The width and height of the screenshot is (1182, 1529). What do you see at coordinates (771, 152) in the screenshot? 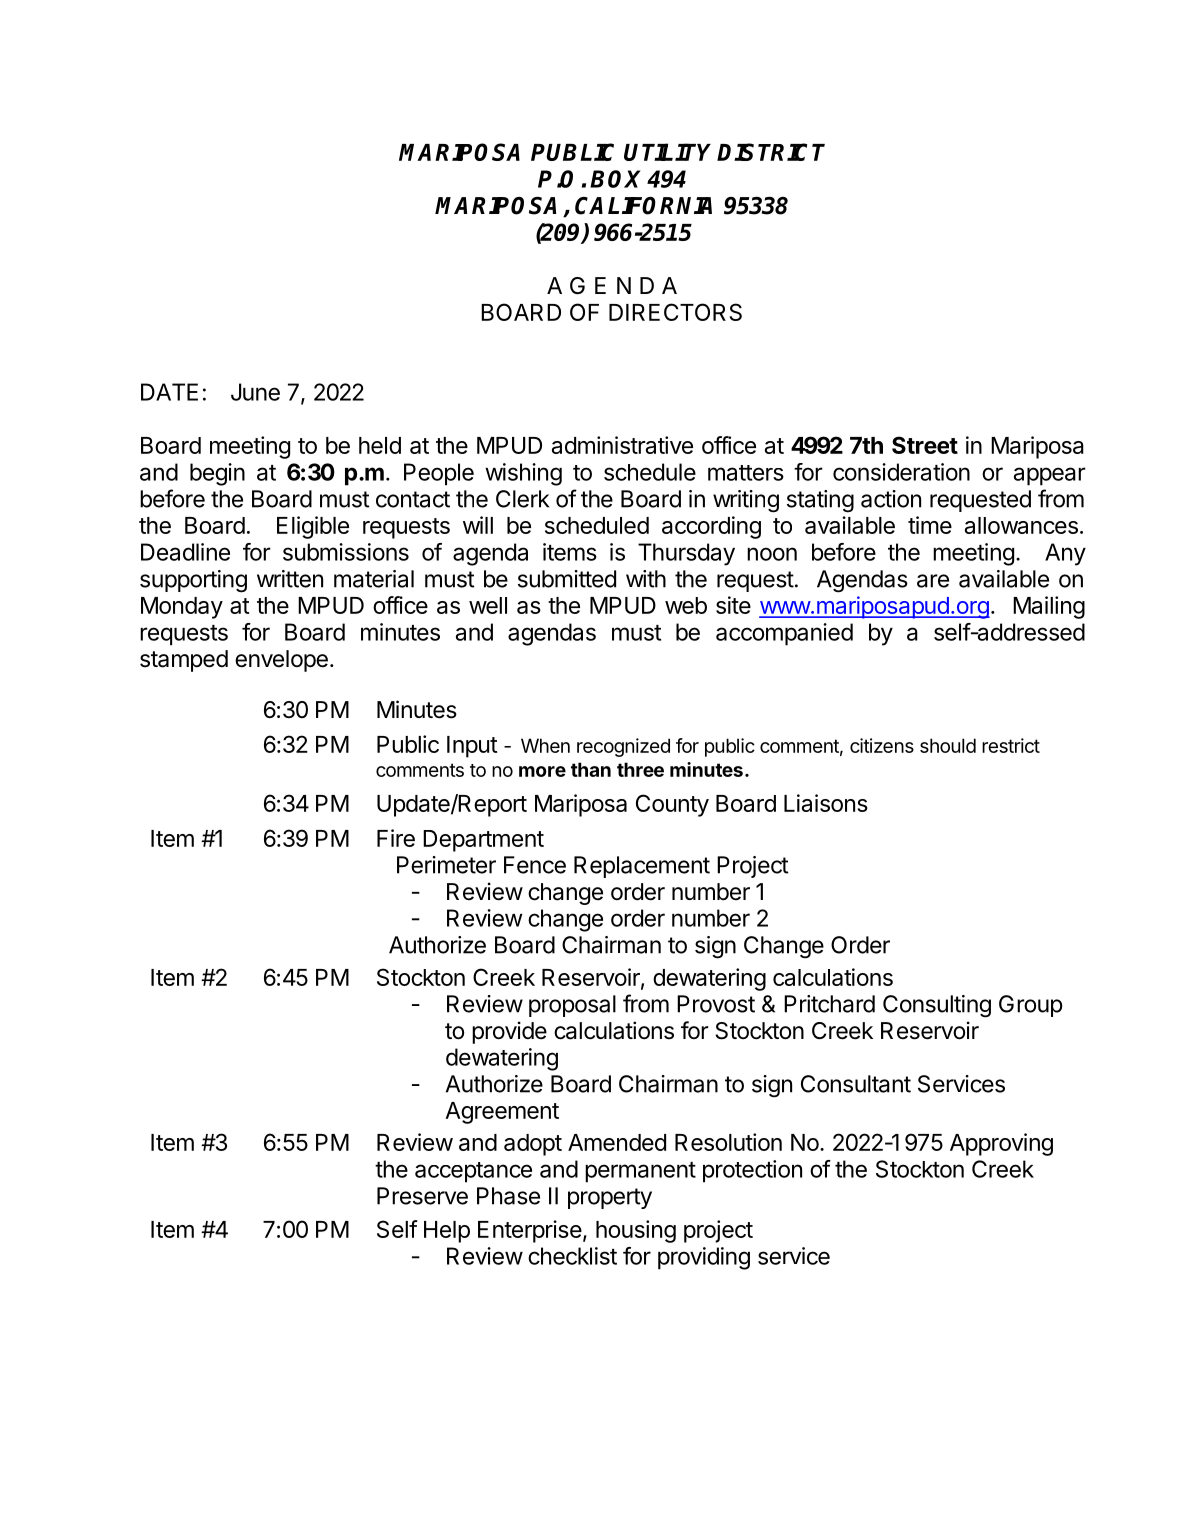
I see `DISTRICT` at bounding box center [771, 152].
